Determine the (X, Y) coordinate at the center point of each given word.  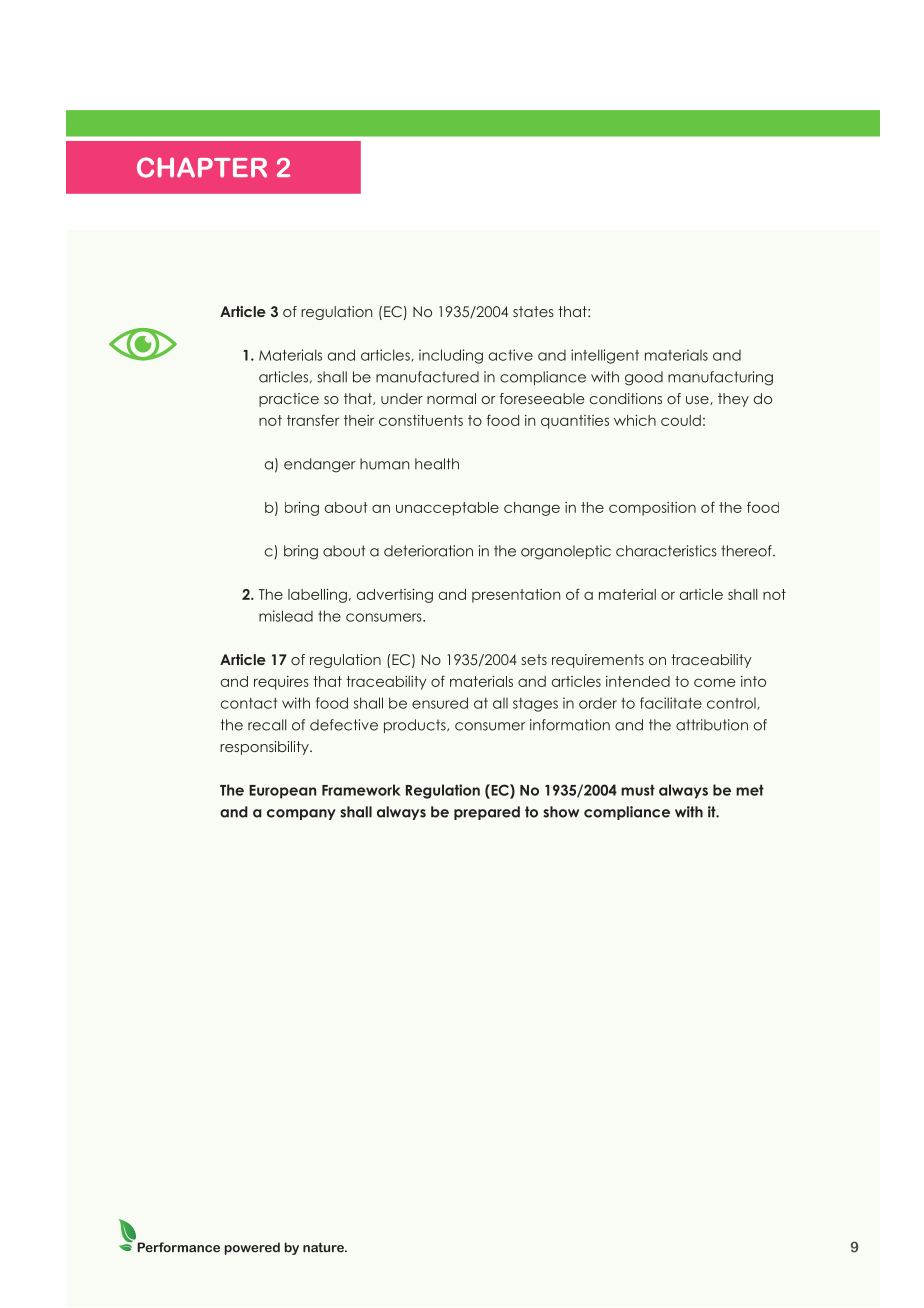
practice (289, 400)
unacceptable (447, 509)
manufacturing (720, 378)
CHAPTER (202, 167)
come (715, 682)
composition (652, 509)
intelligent (605, 356)
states (533, 311)
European (282, 792)
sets (534, 659)
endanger (319, 465)
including (451, 356)
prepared (487, 813)
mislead (286, 616)
